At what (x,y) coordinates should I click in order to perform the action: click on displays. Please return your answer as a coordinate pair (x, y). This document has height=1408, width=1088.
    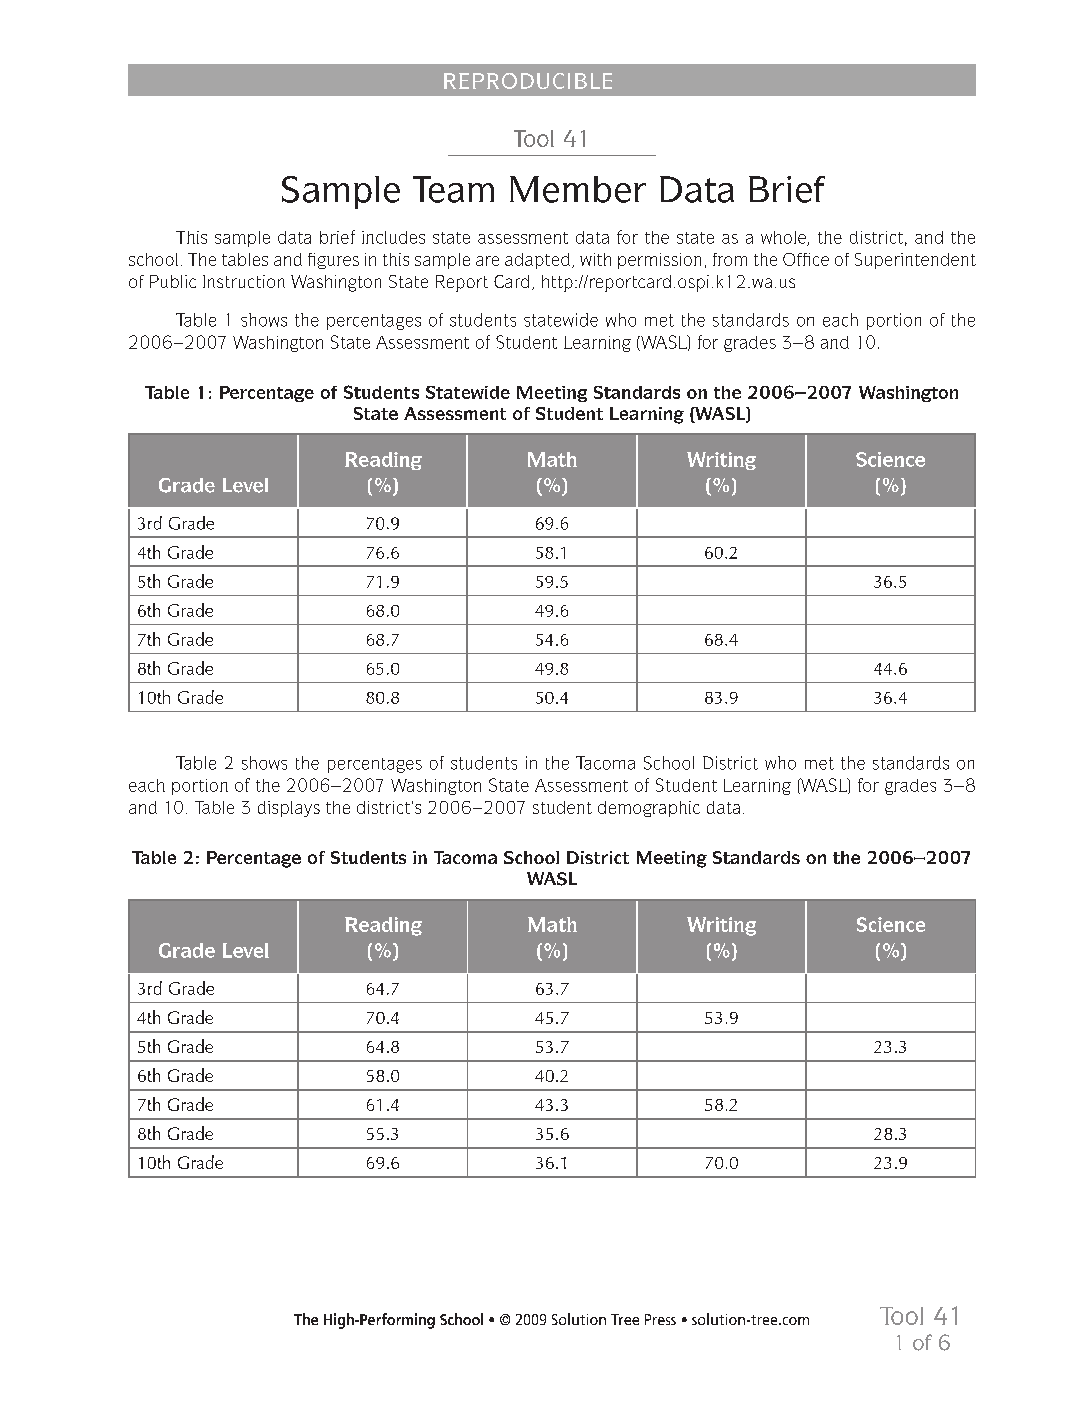
    Looking at the image, I should click on (289, 809).
